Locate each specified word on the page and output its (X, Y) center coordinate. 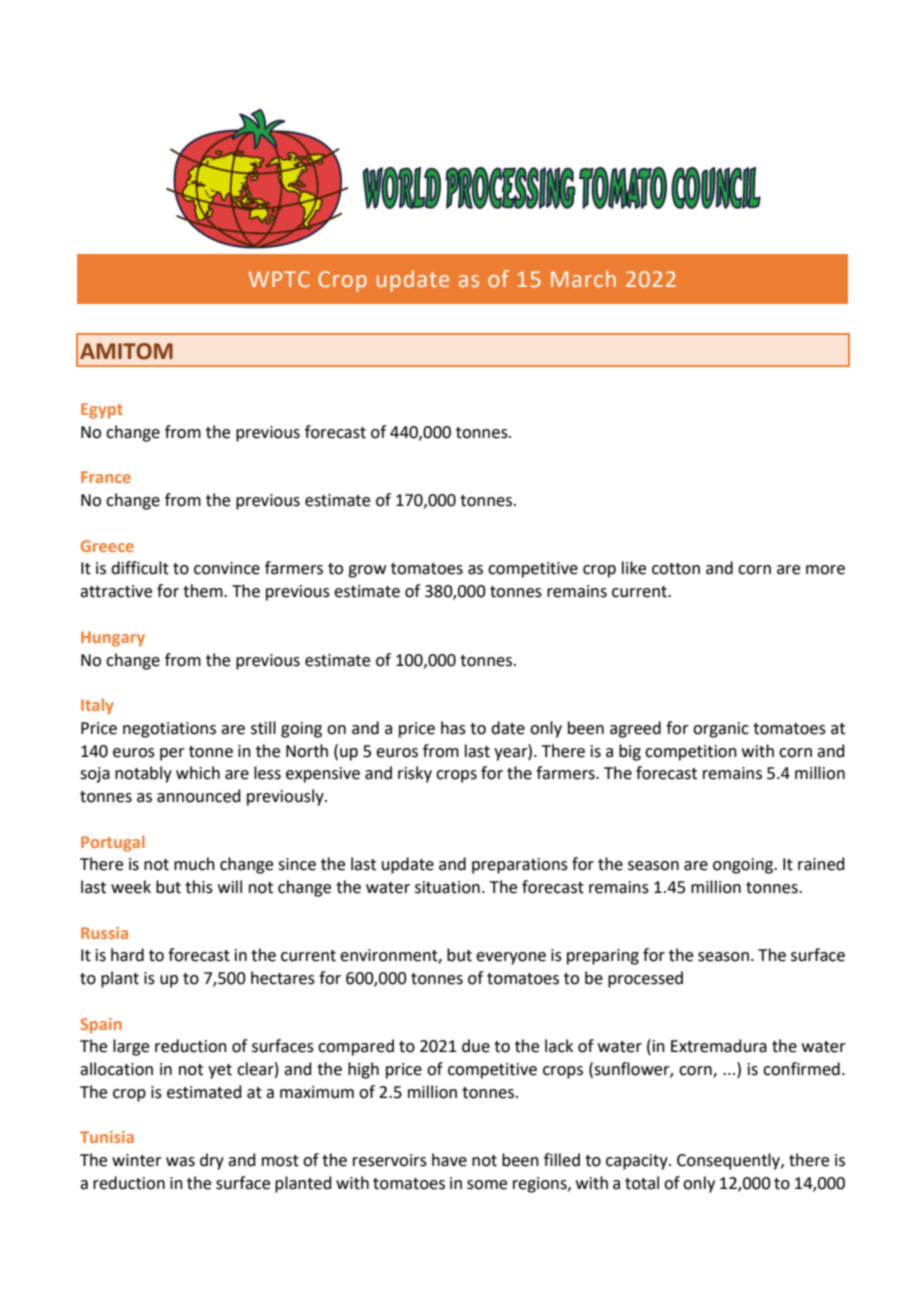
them (204, 591)
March (583, 278)
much (194, 864)
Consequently (729, 1161)
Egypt (102, 411)
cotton (676, 569)
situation (447, 887)
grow (367, 571)
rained (821, 864)
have (449, 1160)
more (825, 570)
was (180, 1162)
